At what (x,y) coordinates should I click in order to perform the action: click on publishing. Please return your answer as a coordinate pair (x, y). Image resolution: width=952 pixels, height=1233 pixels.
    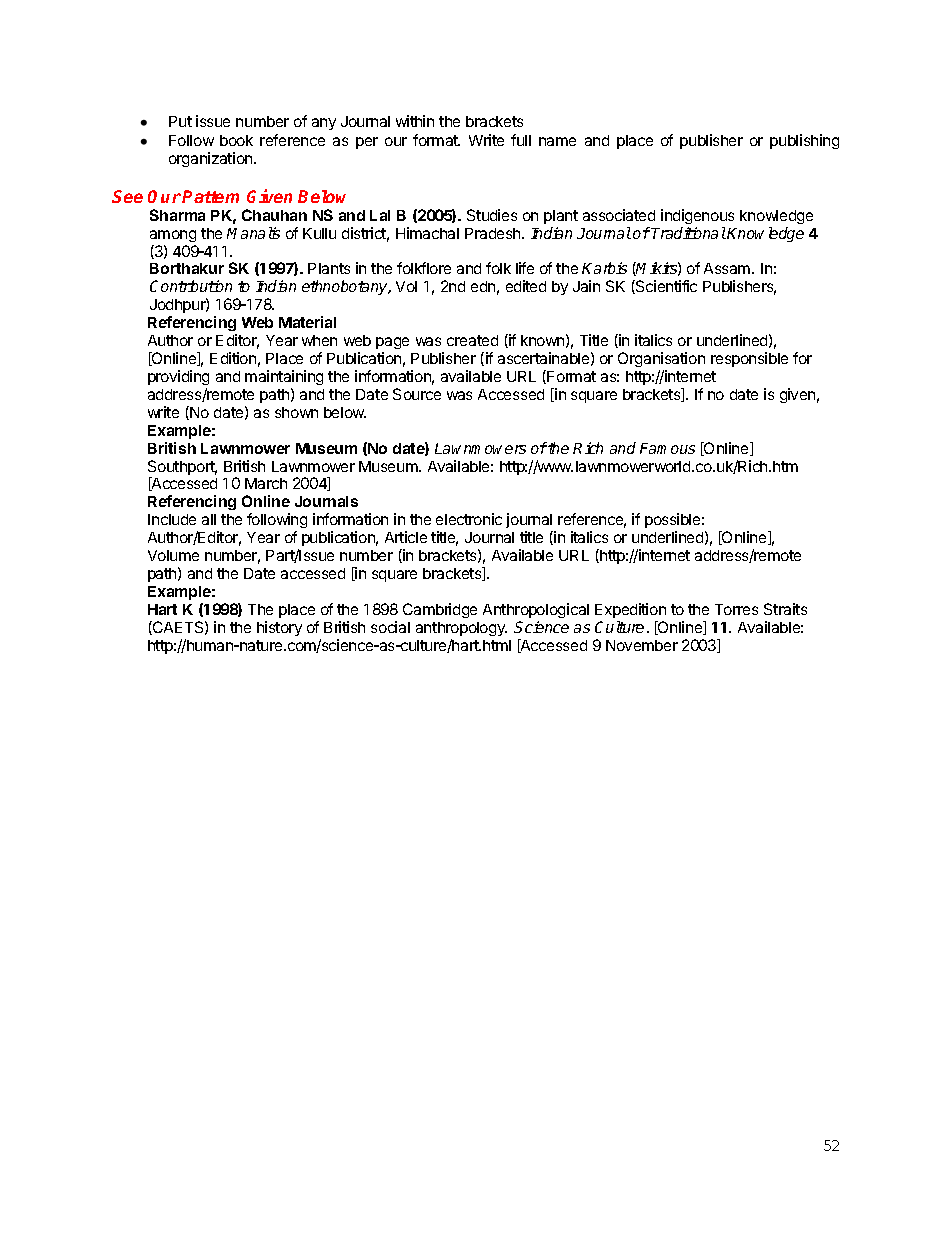
    Looking at the image, I should click on (804, 141).
